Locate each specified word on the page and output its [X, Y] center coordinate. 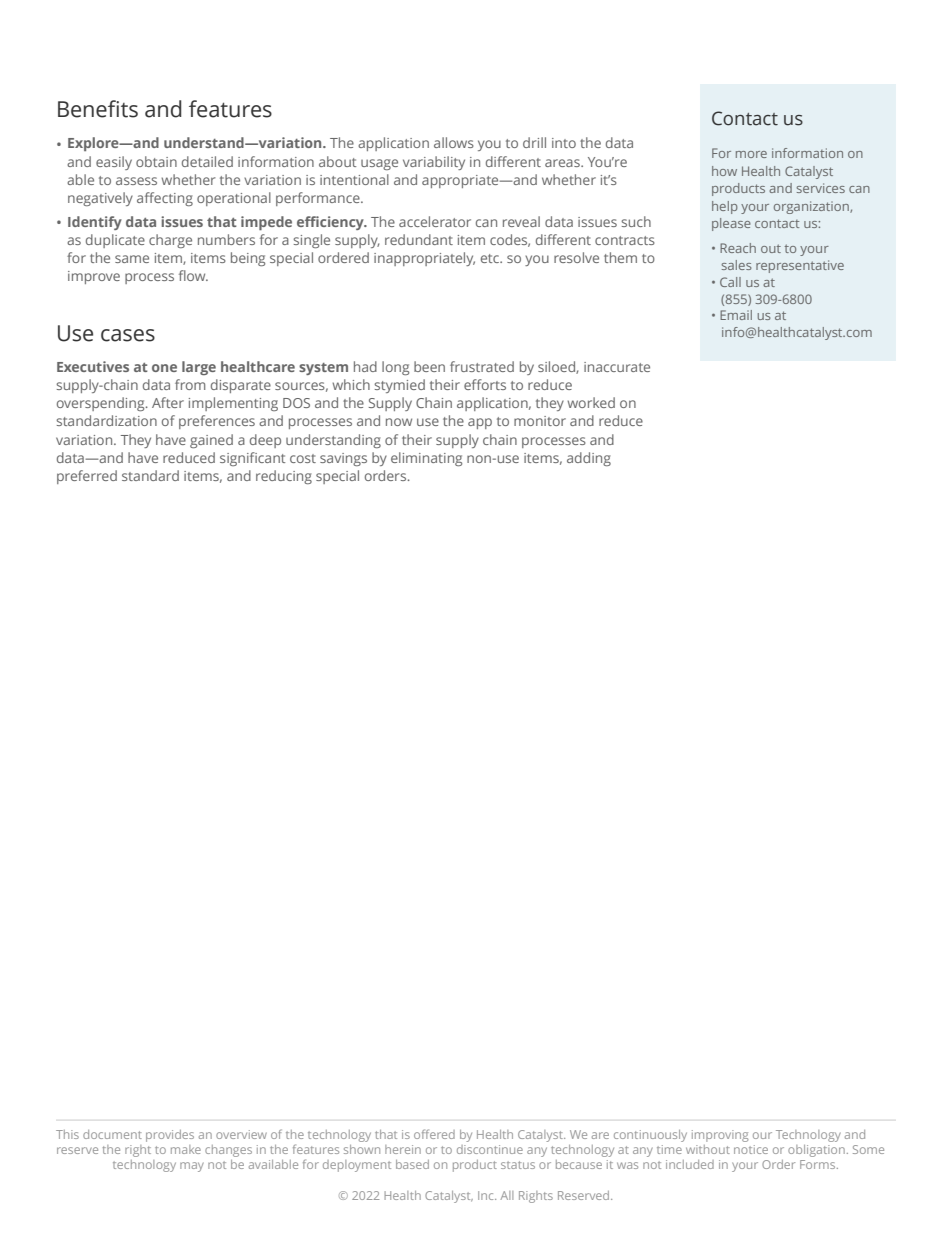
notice [751, 1149]
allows [454, 142]
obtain [156, 161]
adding [589, 459]
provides [170, 1136]
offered [434, 1134]
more [751, 154]
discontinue [490, 1149]
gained [211, 441]
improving [720, 1136]
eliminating [426, 459]
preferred [87, 477]
